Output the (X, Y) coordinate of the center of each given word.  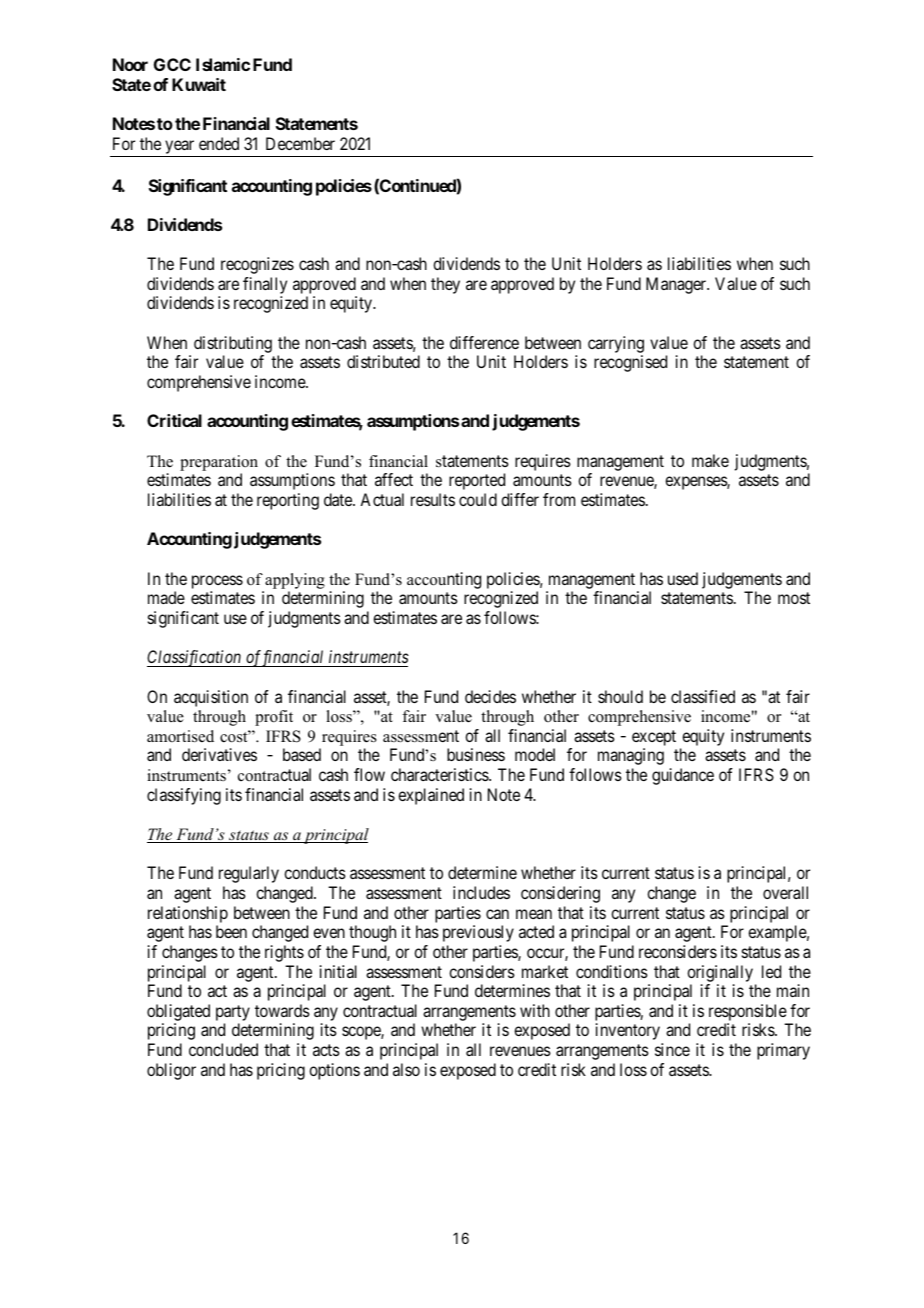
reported (477, 481)
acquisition (211, 698)
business (476, 754)
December (300, 143)
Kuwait (199, 84)
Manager (677, 285)
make (710, 460)
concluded (223, 1049)
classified (703, 696)
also (406, 1069)
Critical (174, 420)
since (672, 1049)
